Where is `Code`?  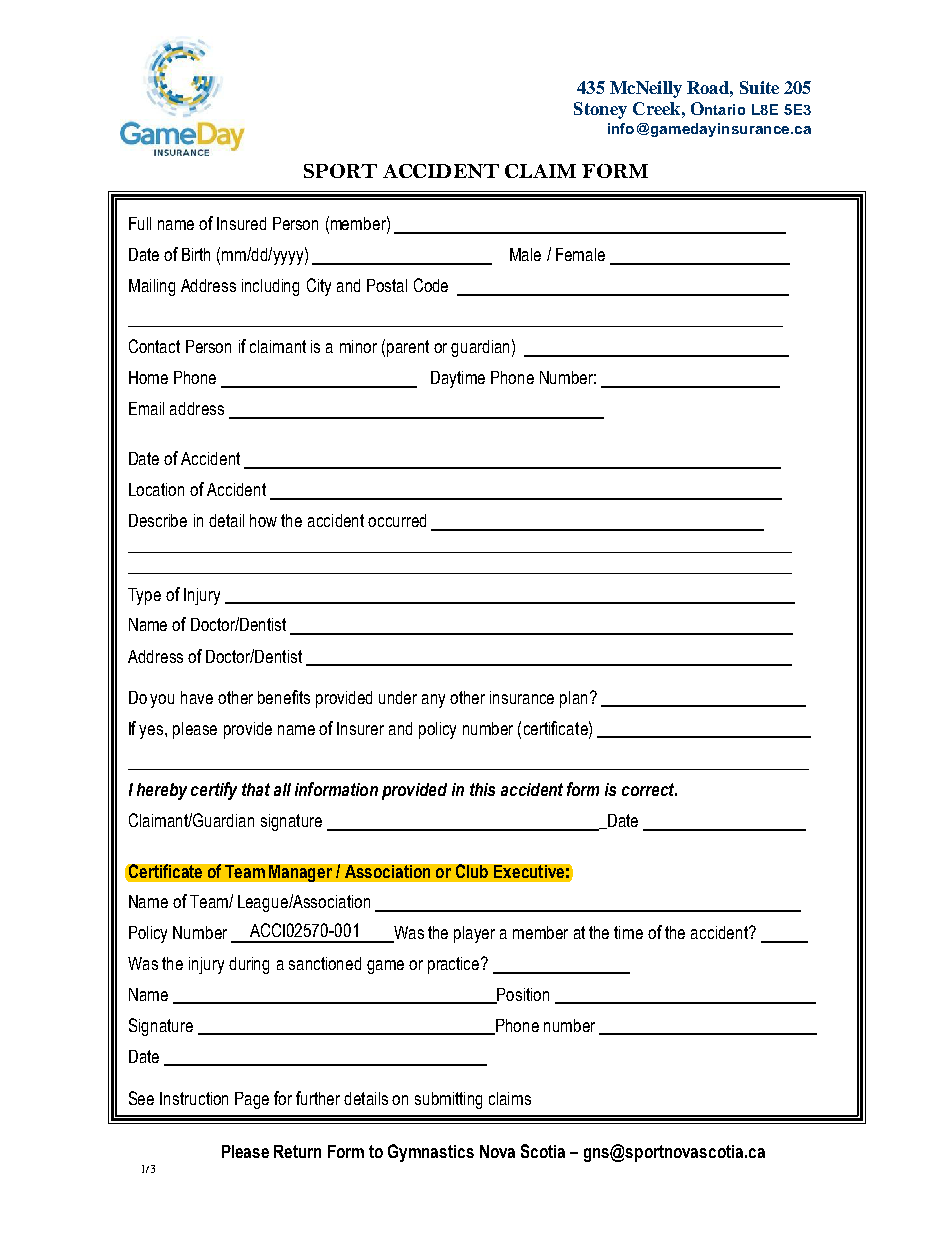 Code is located at coordinates (431, 285).
